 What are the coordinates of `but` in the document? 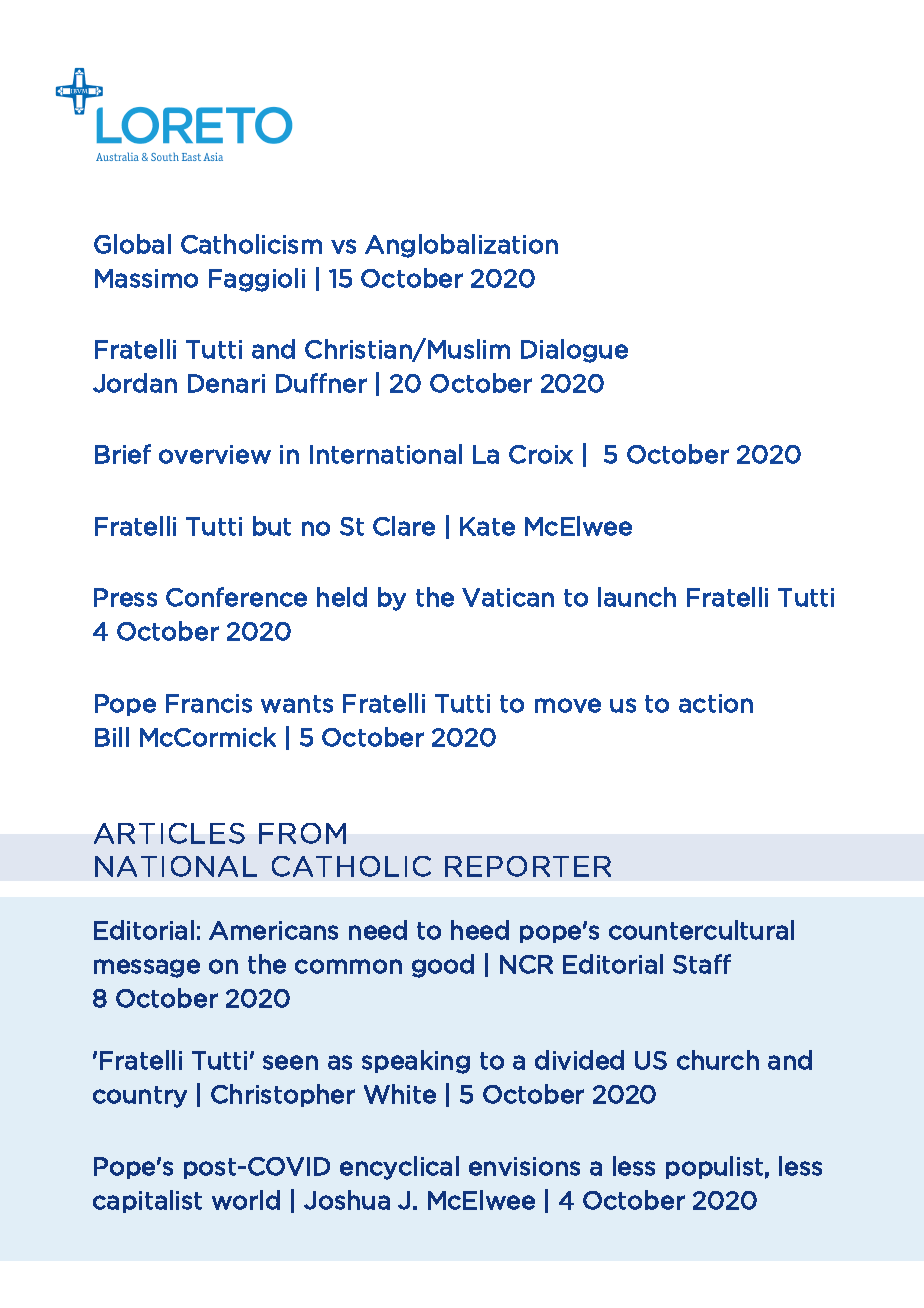 It's located at (272, 526).
